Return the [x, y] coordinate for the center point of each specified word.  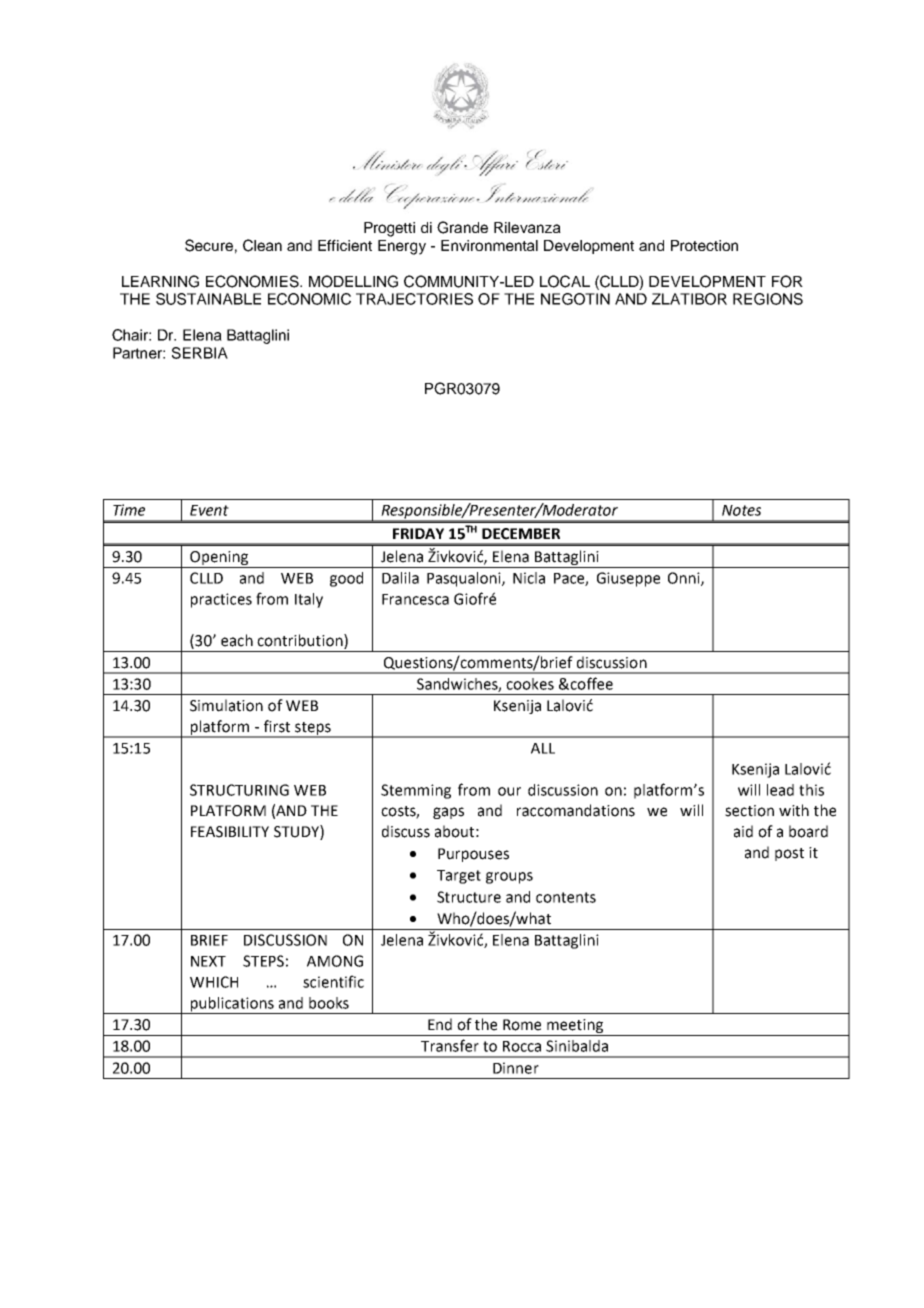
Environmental [489, 245]
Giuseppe [628, 579]
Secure [209, 245]
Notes [741, 510]
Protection [704, 245]
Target [459, 877]
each [237, 640]
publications [232, 1005]
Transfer [450, 1045]
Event [209, 510]
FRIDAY [418, 533]
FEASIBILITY [230, 832]
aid [743, 831]
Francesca [415, 599]
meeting [575, 1027]
